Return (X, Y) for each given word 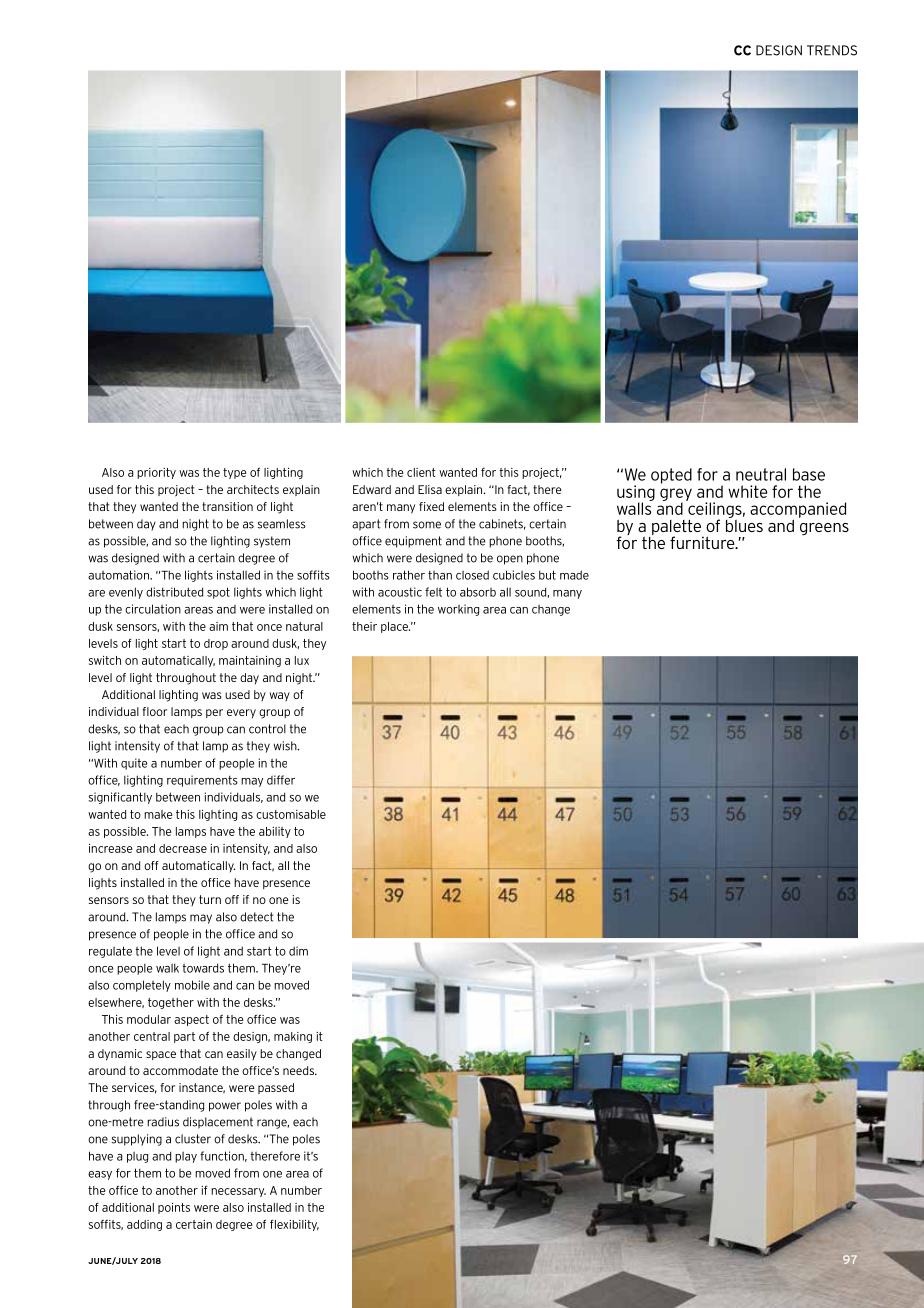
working (458, 610)
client (421, 472)
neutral (761, 474)
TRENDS (832, 50)
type (234, 473)
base (809, 474)
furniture (703, 542)
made (574, 575)
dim (298, 951)
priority (156, 473)
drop (216, 644)
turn (210, 899)
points (174, 1208)
